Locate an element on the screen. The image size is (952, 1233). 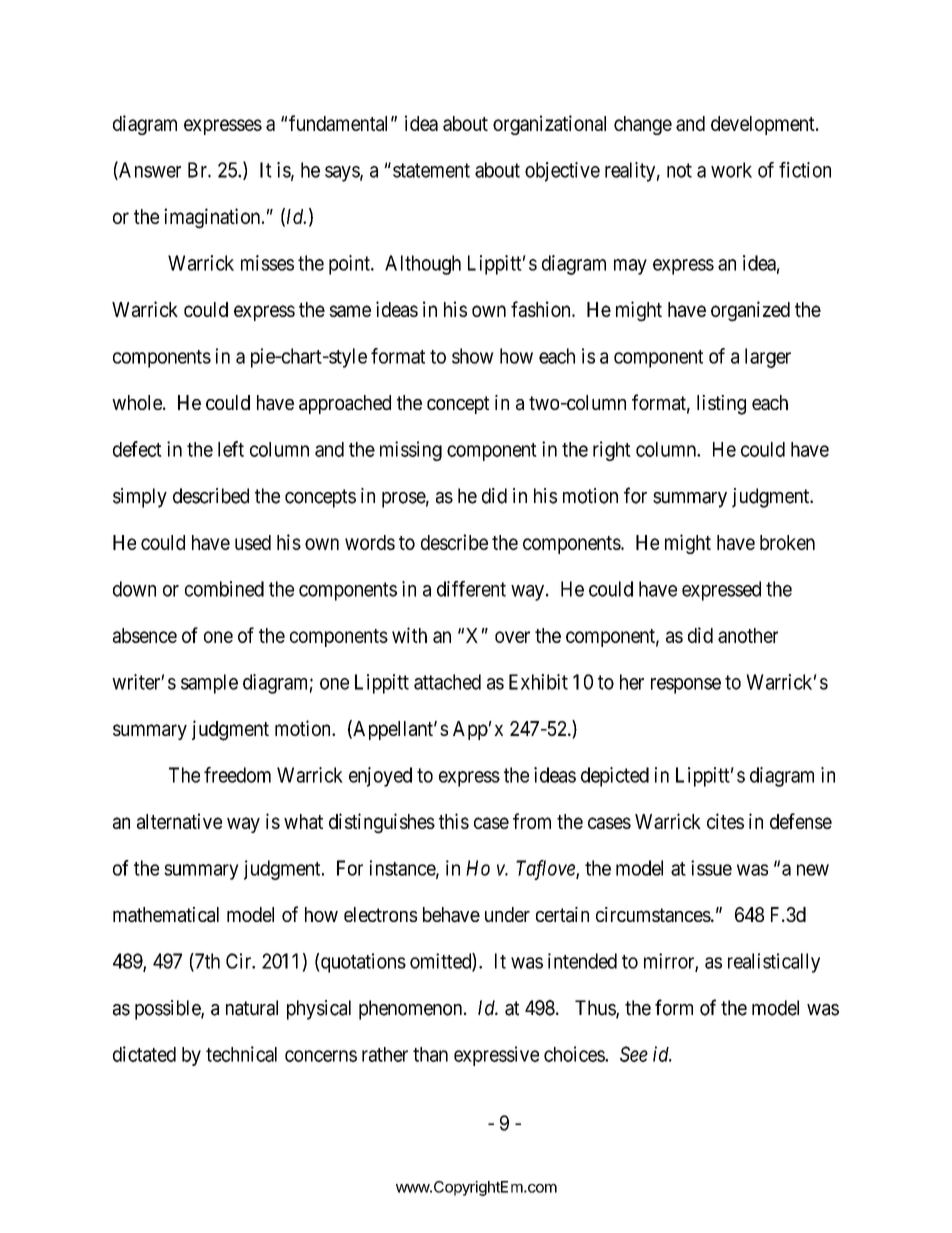
combined is located at coordinates (224, 589).
